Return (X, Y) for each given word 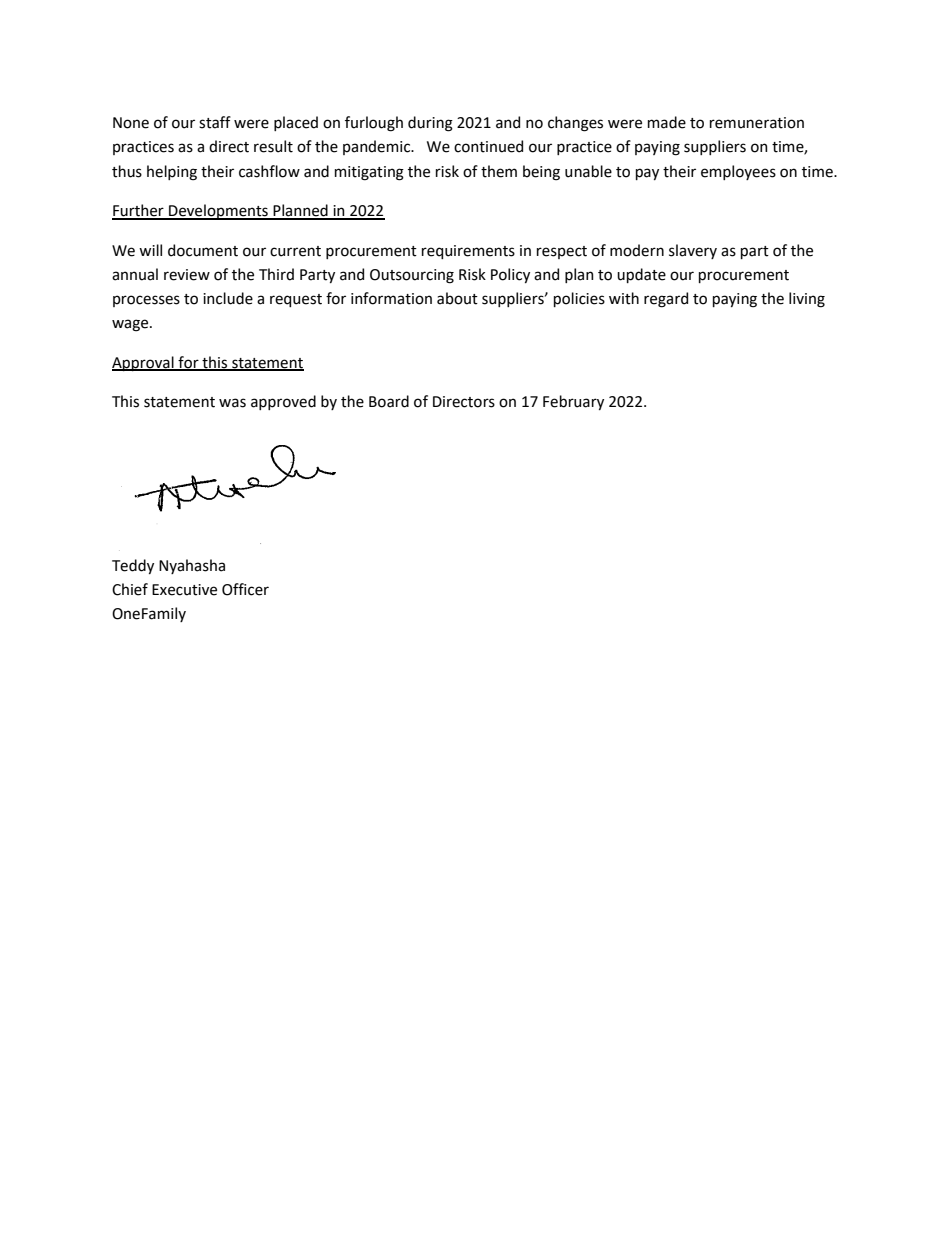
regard (666, 300)
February (573, 402)
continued (488, 146)
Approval (144, 363)
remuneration (757, 123)
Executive (184, 590)
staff (215, 122)
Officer (245, 589)
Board (389, 401)
